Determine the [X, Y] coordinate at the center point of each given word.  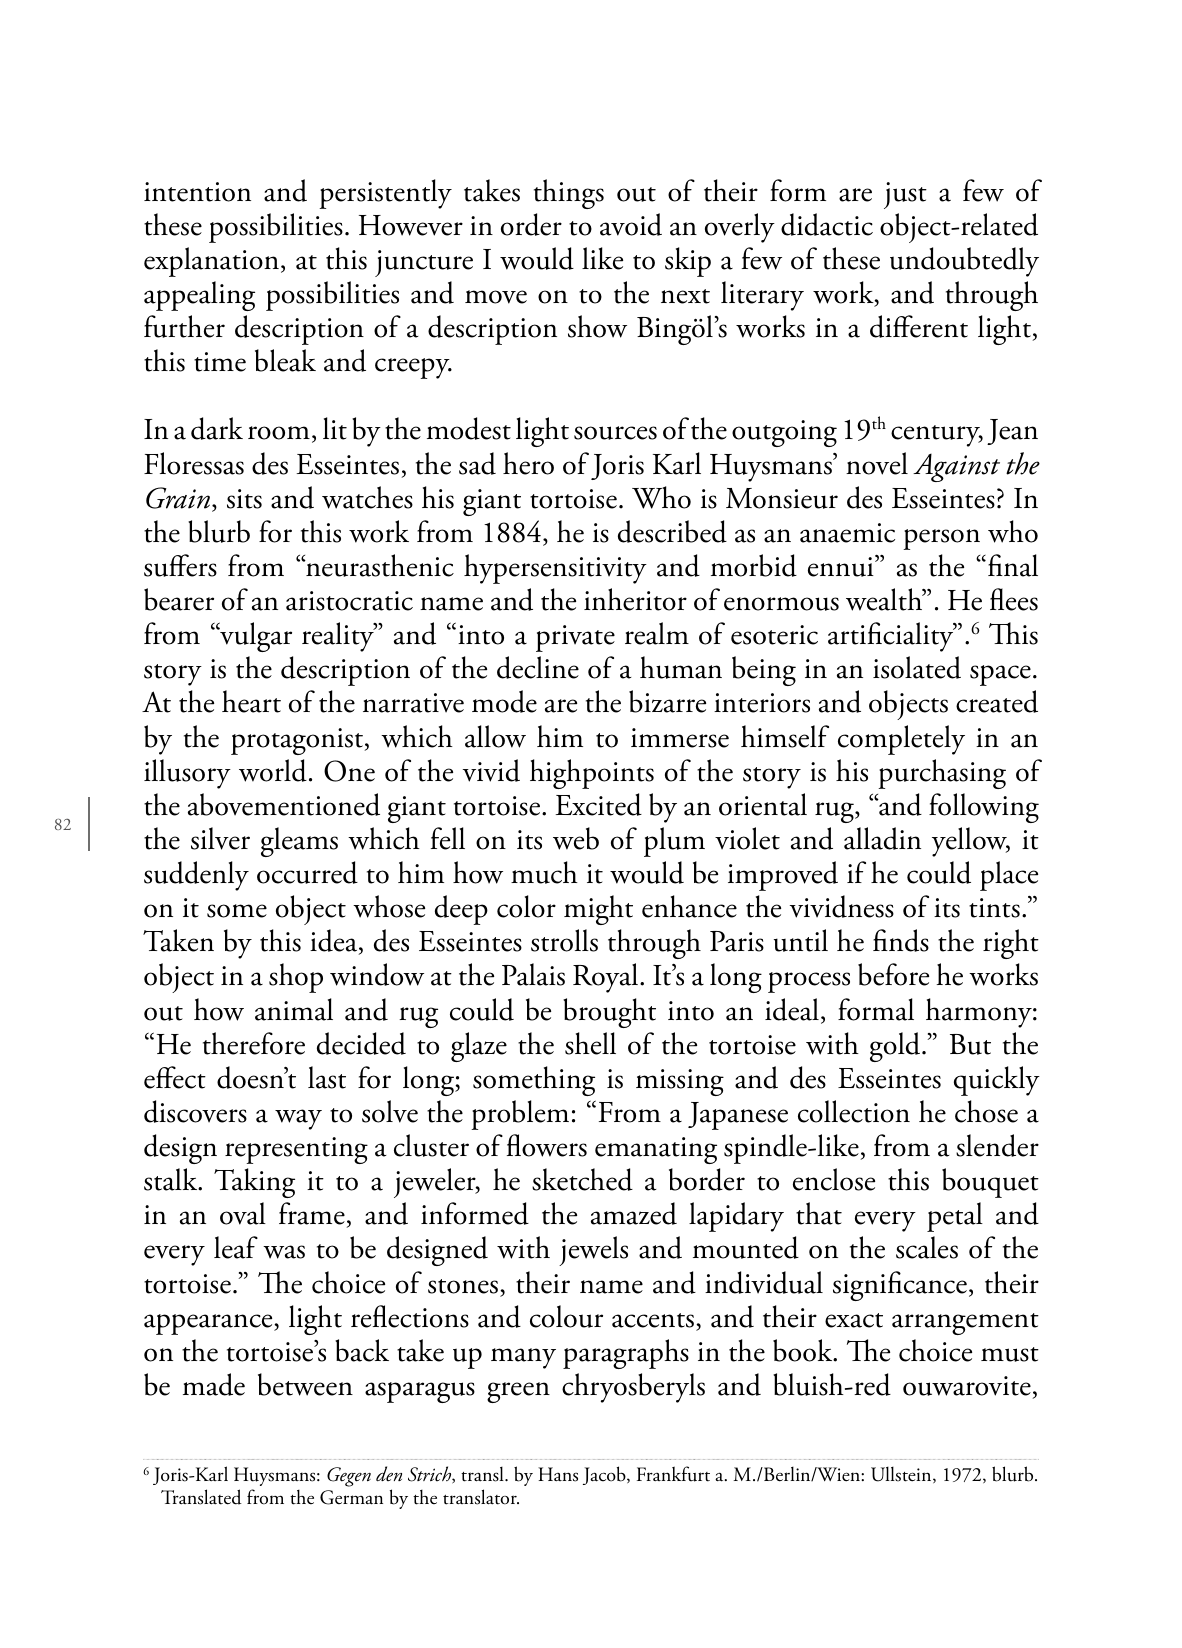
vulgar [255, 637]
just [905, 195]
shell [590, 1043]
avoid [631, 224]
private [575, 638]
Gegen [349, 1477]
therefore [254, 1043]
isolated [917, 667]
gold [896, 1047]
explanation [211, 262]
